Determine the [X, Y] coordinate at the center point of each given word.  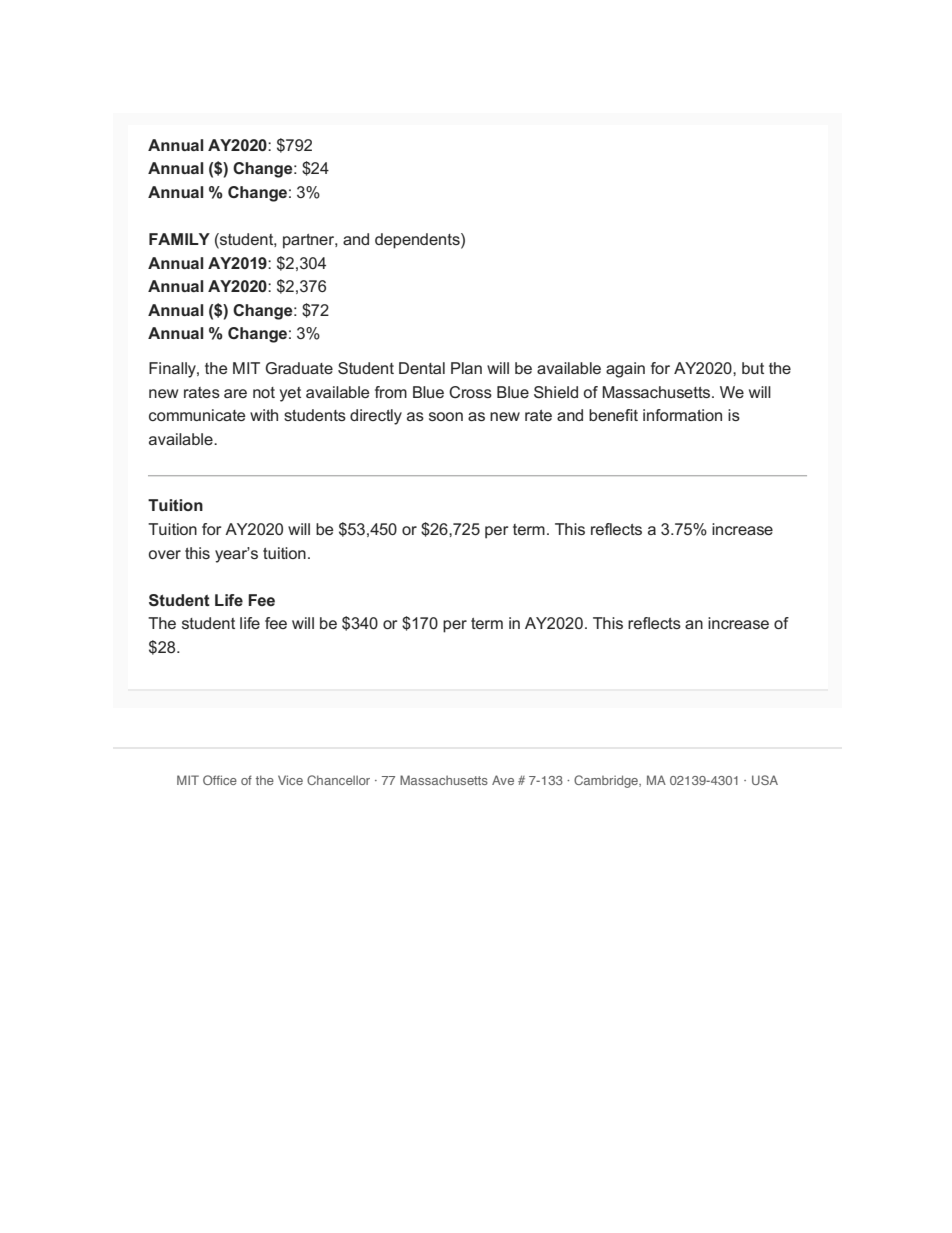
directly [376, 417]
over [165, 554]
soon [446, 416]
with [264, 415]
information [682, 415]
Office [220, 780]
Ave [503, 780]
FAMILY [179, 239]
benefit [613, 415]
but [753, 368]
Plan [466, 368]
